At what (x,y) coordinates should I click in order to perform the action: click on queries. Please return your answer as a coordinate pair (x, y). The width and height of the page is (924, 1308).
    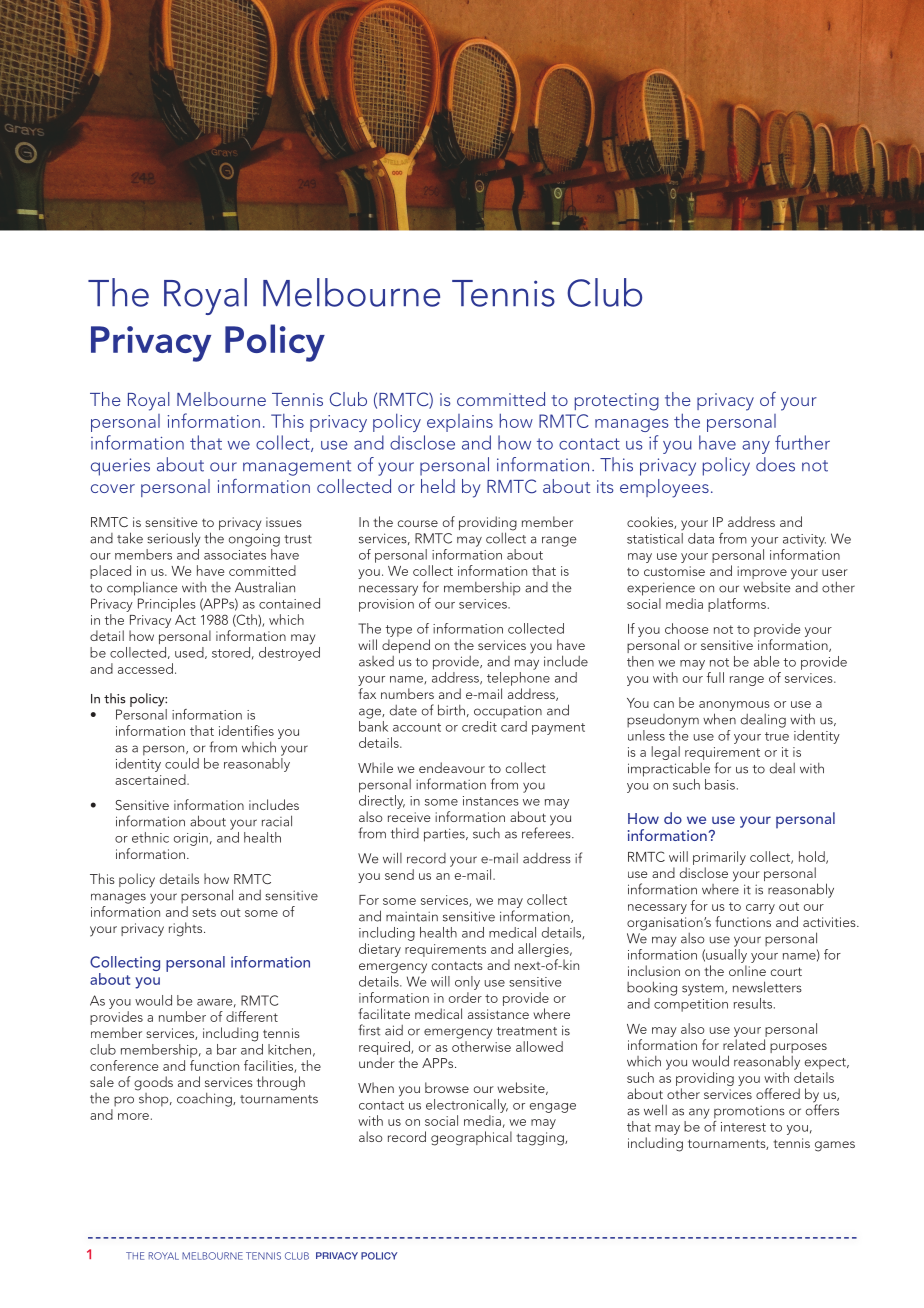
    Looking at the image, I should click on (120, 467).
